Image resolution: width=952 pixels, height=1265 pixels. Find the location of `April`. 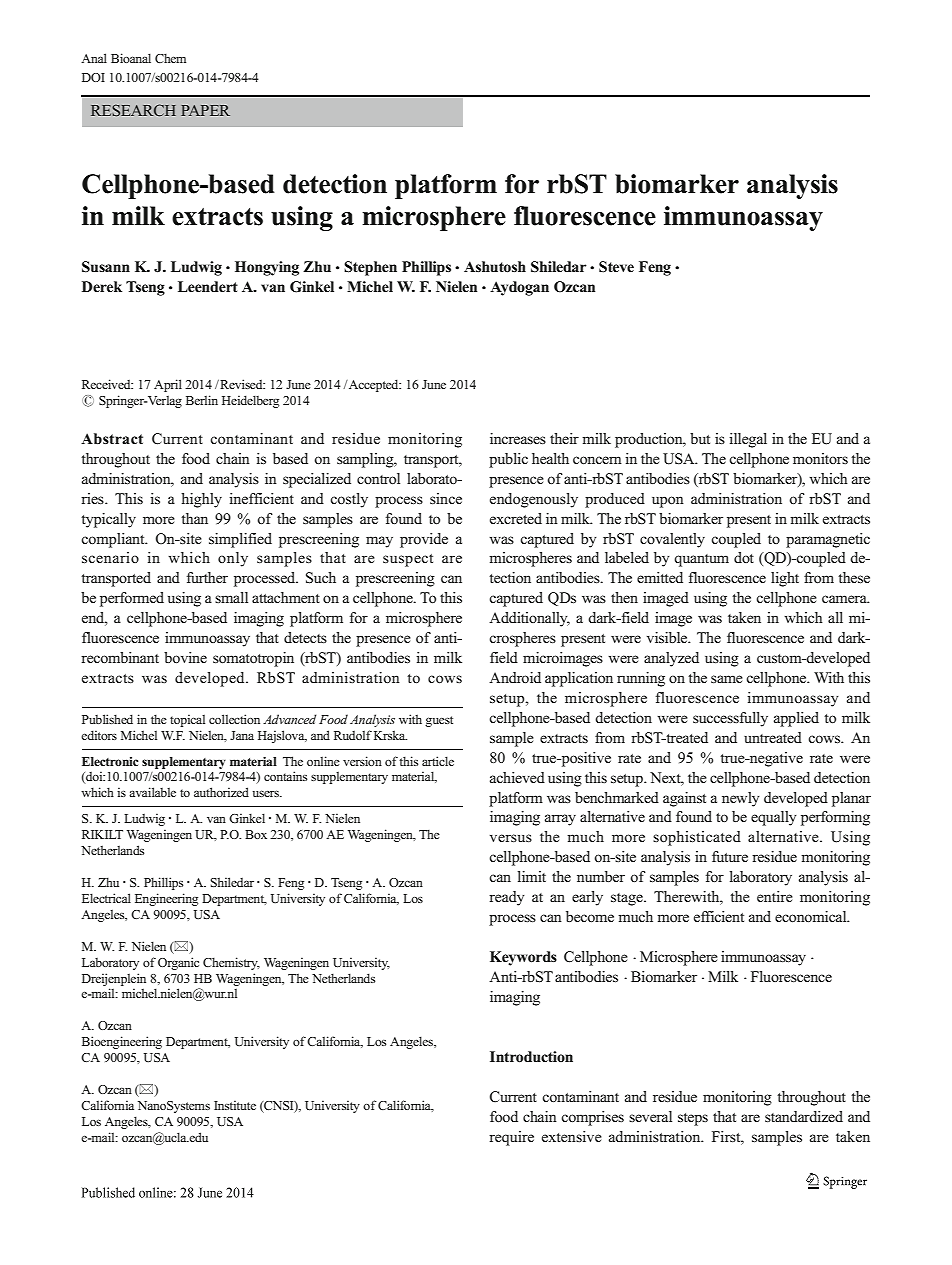

April is located at coordinates (168, 385).
